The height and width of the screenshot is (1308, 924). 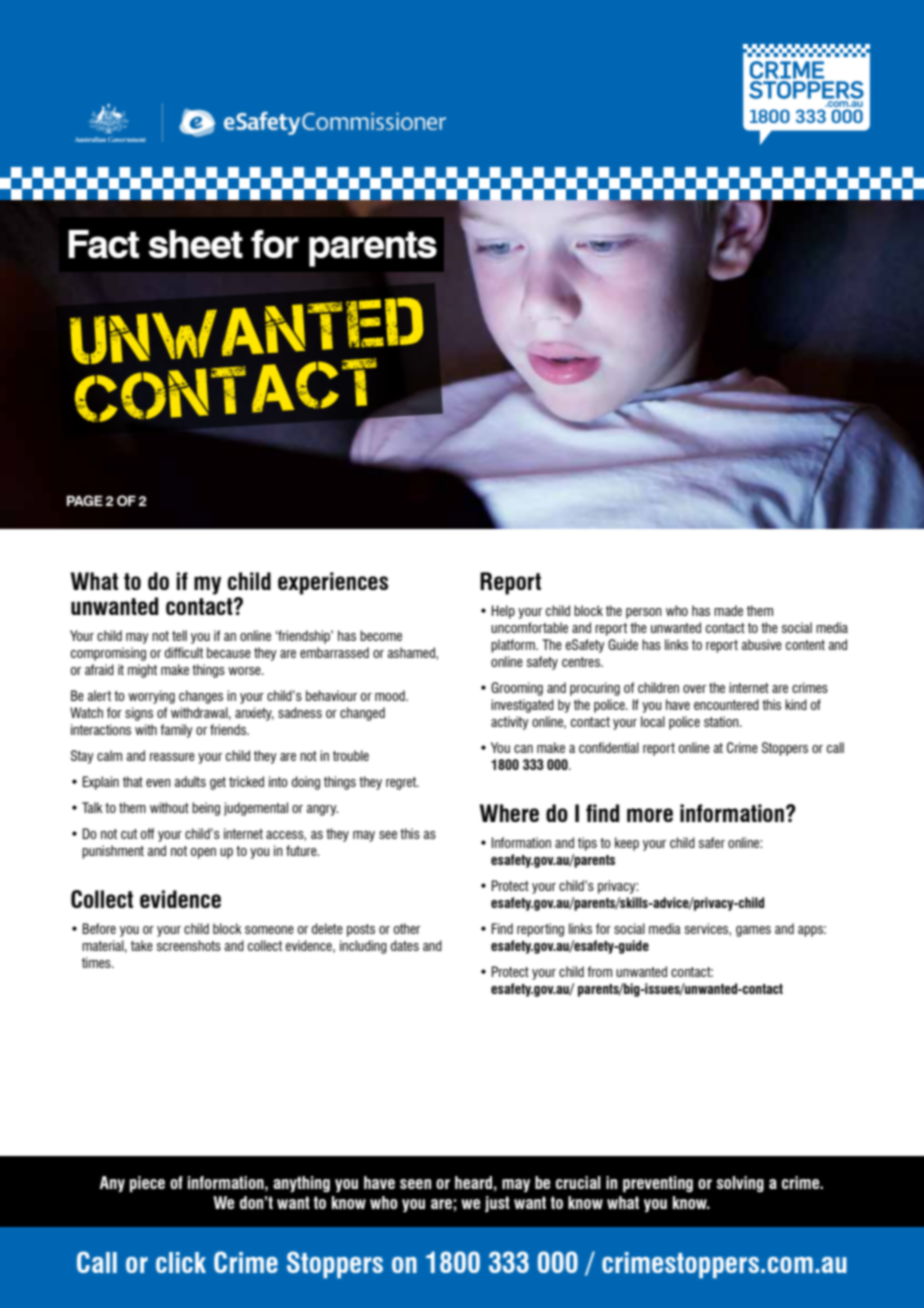 I want to click on games, so click(x=753, y=931).
